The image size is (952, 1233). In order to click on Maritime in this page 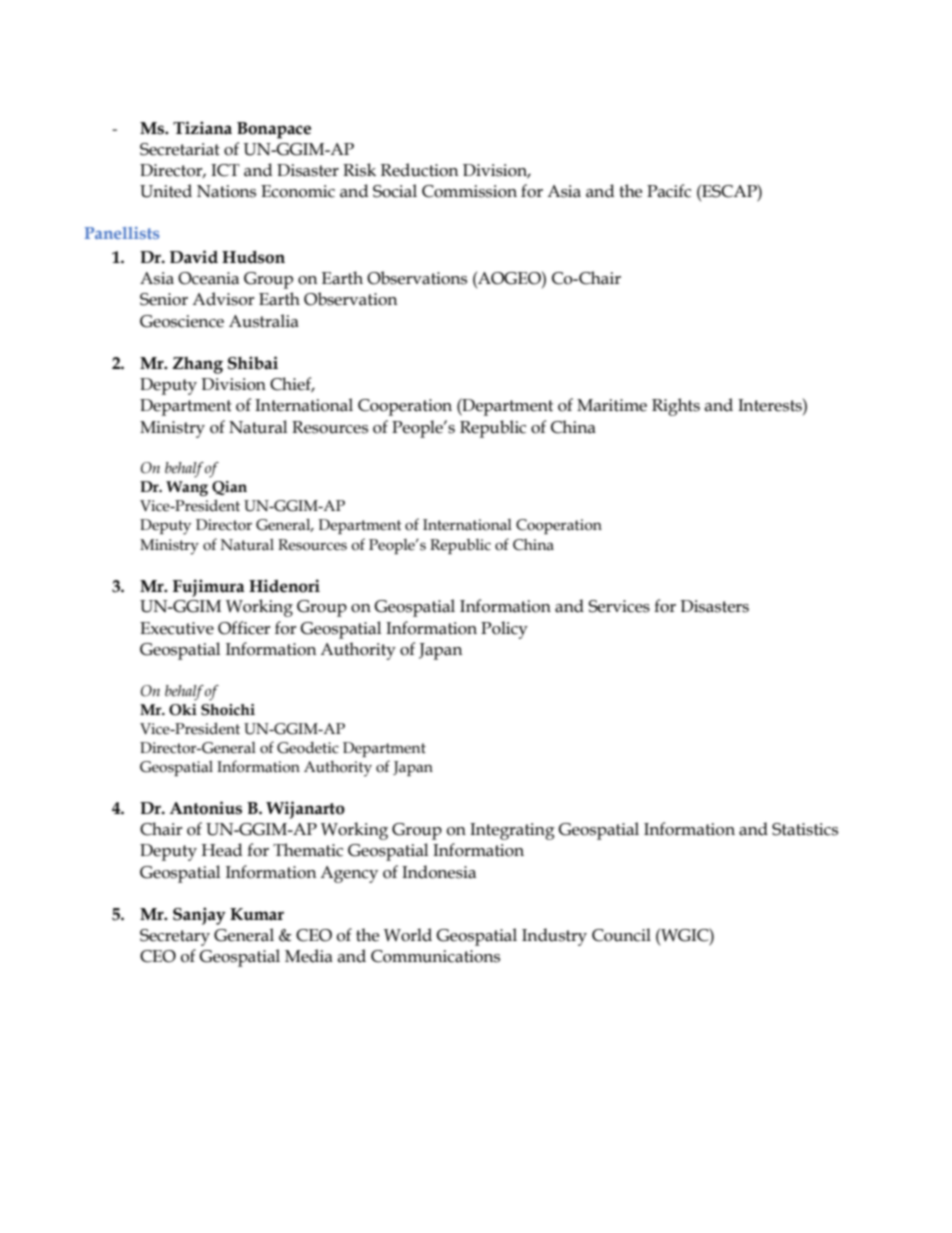, I will do `click(612, 405)`.
